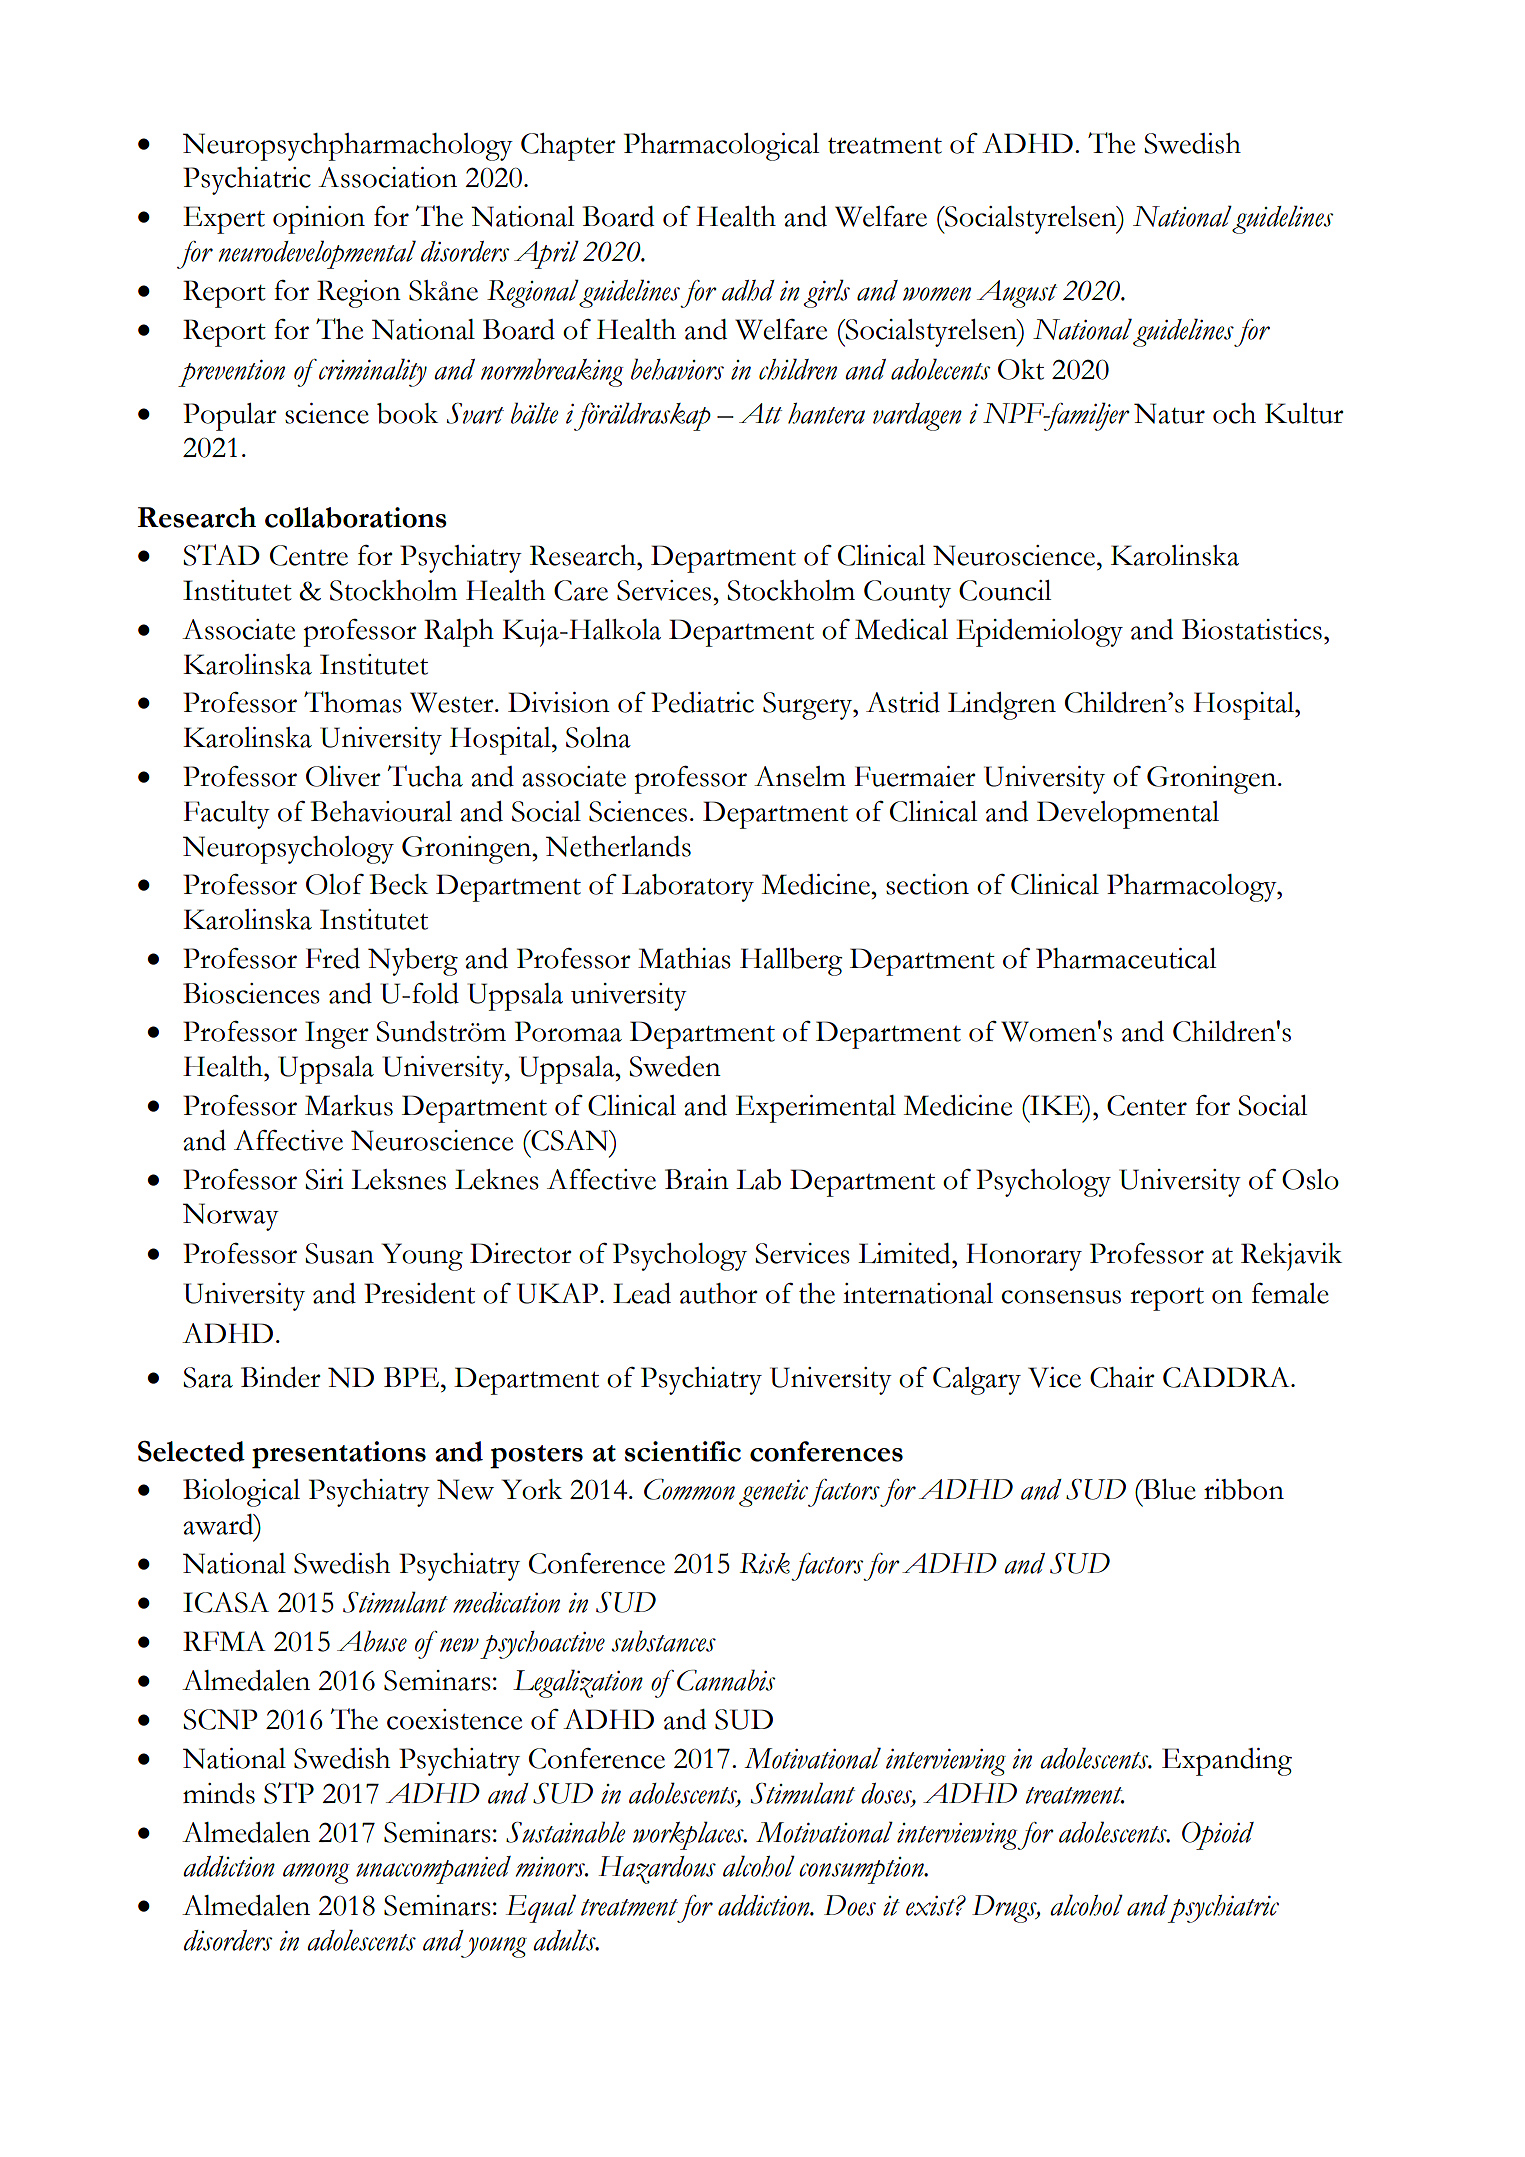 This document has width=1525, height=2157. I want to click on among, so click(316, 1873).
